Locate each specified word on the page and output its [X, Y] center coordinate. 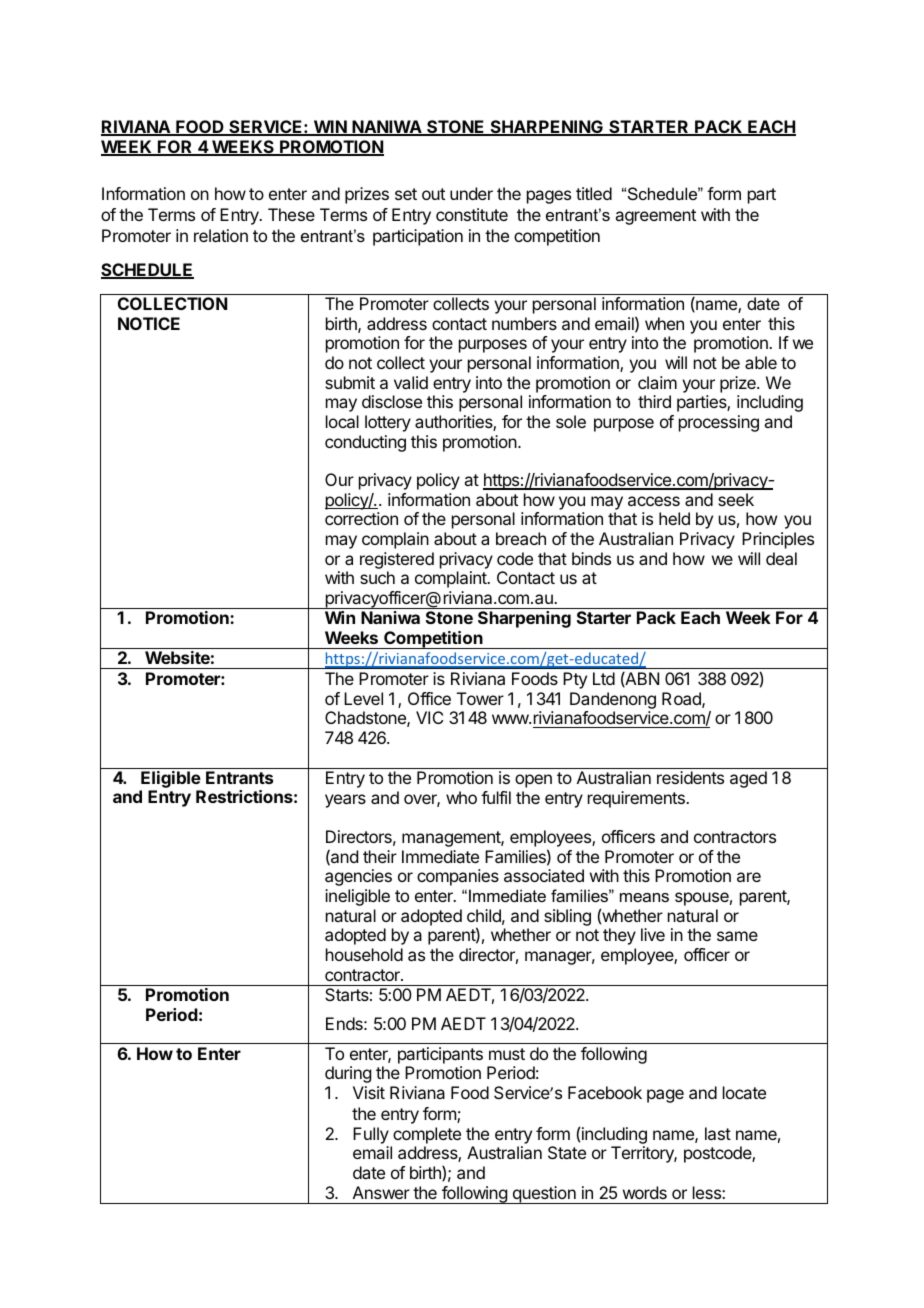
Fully [371, 1135]
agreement [655, 217]
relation [221, 235]
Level [363, 698]
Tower [480, 698]
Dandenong [613, 700]
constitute [472, 214]
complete [427, 1135]
